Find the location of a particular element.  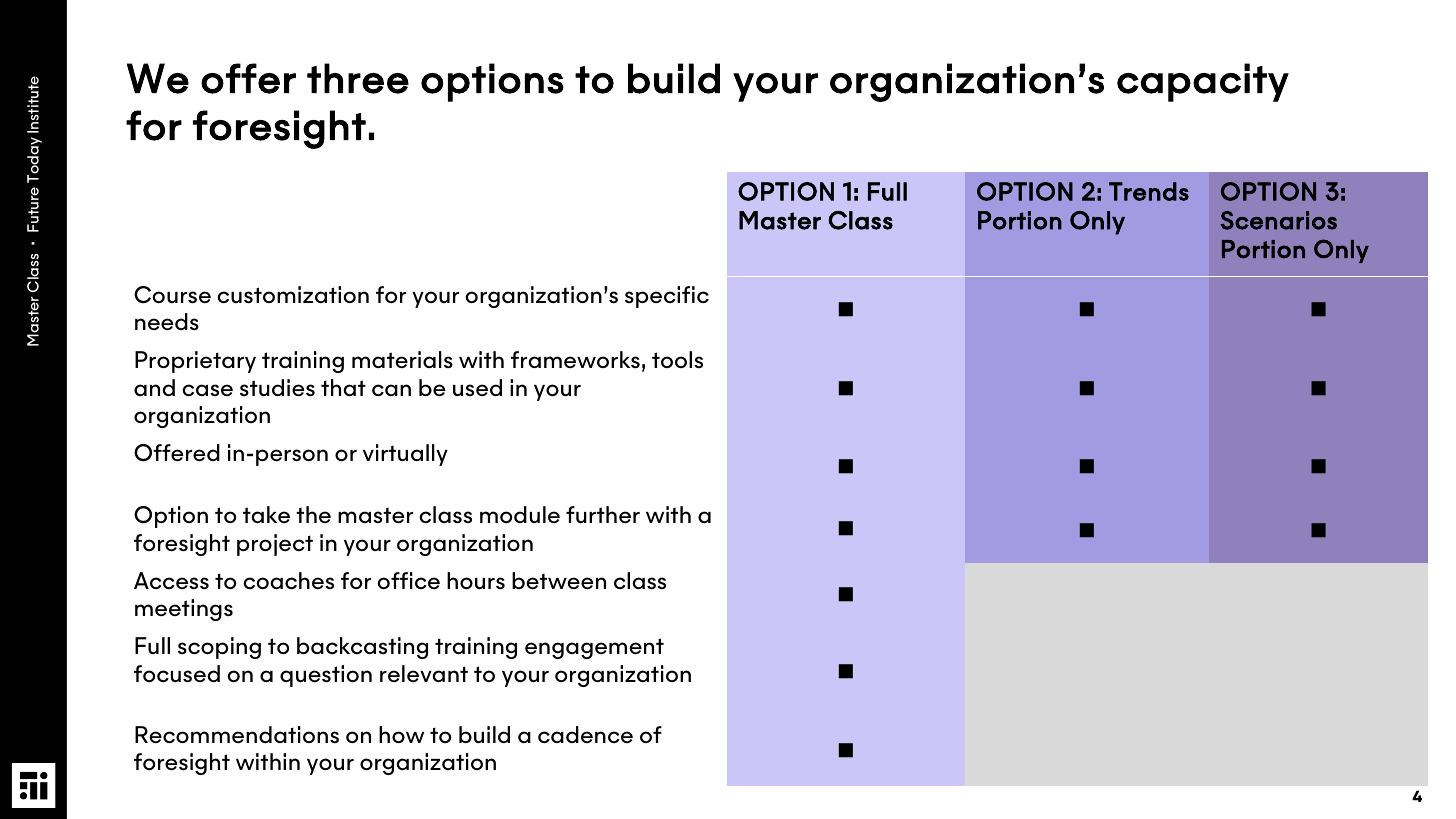

module is located at coordinates (520, 514).
